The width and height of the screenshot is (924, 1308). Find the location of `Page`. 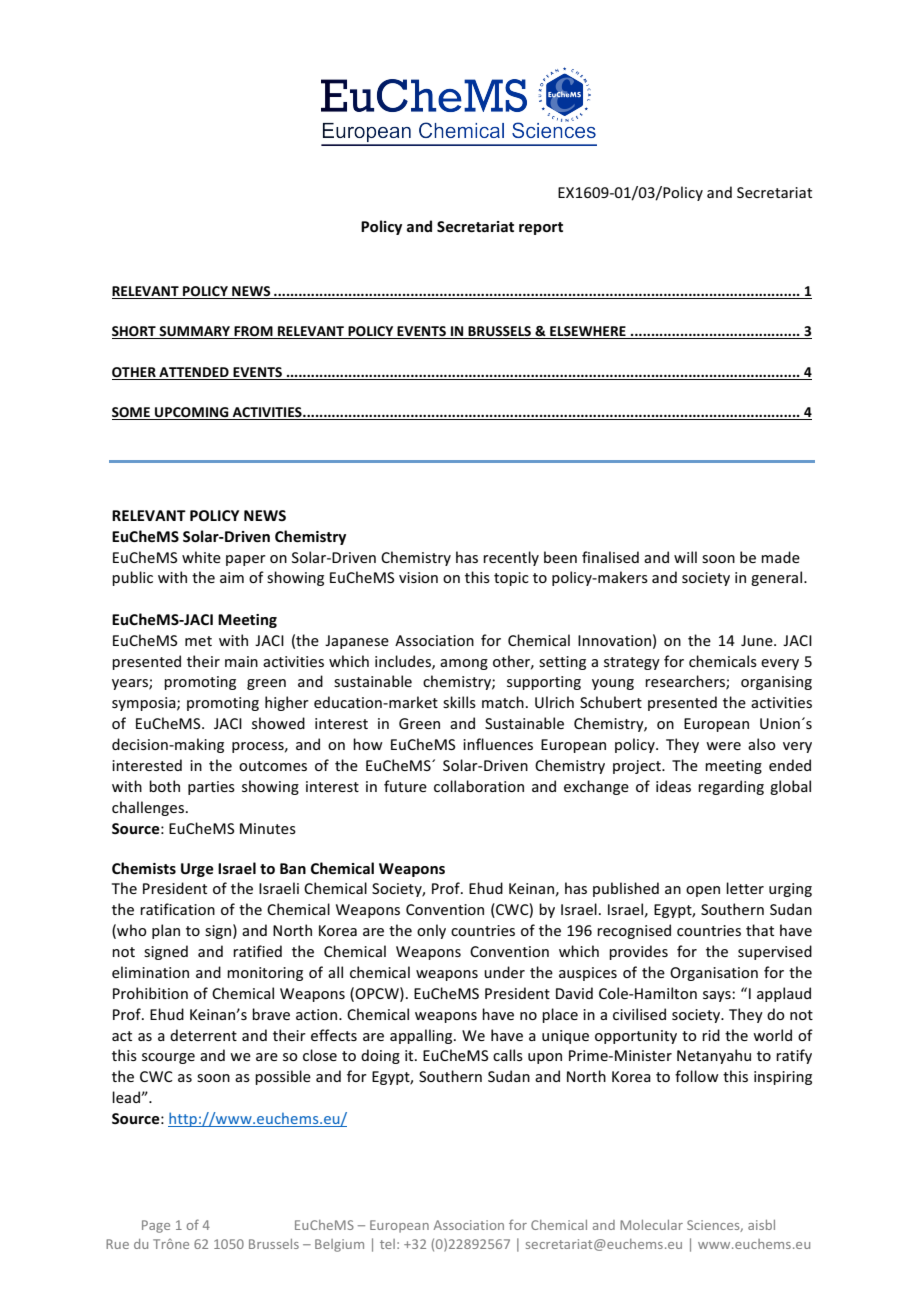

Page is located at coordinates (156, 1226).
